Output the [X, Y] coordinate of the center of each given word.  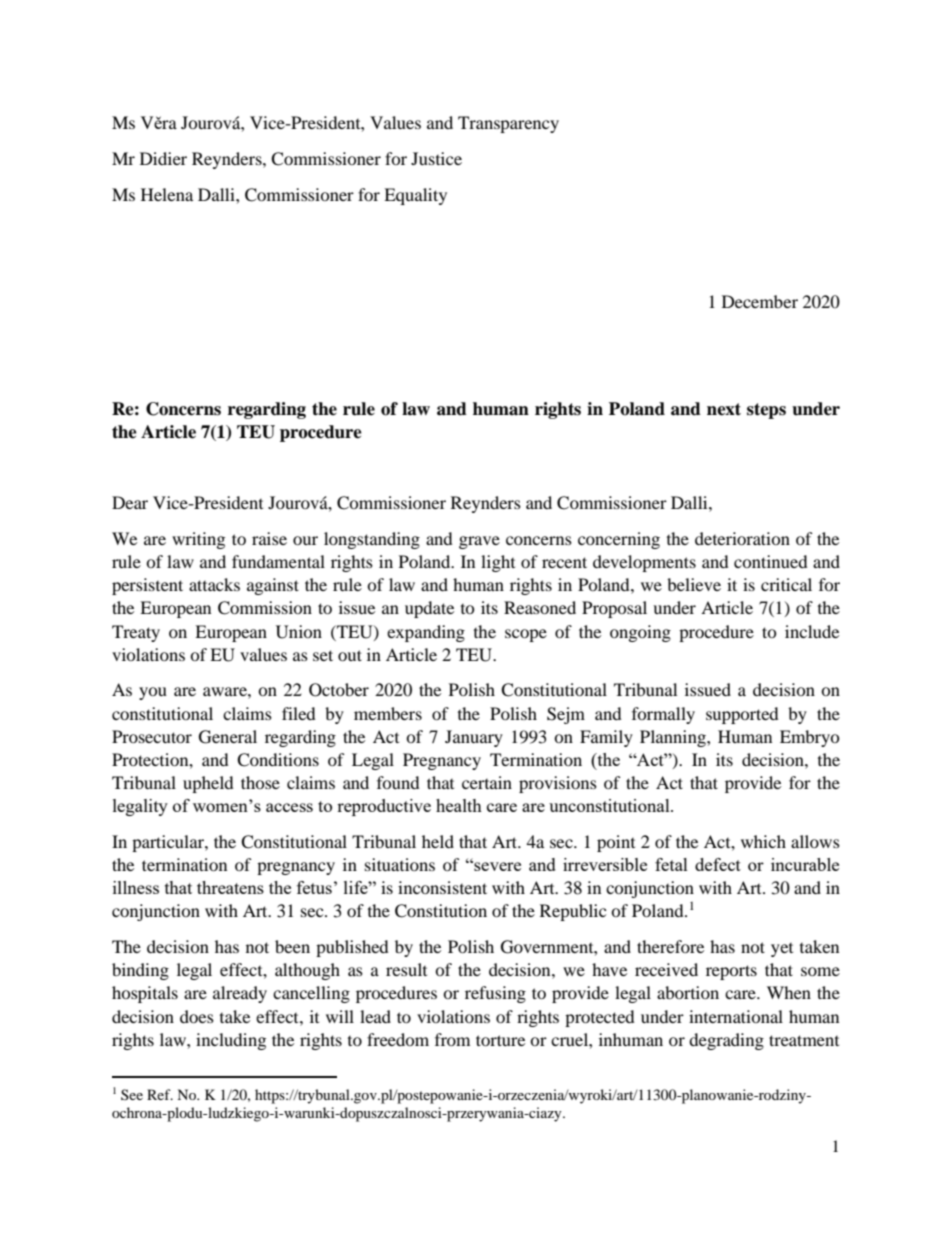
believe [694, 584]
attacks [214, 584]
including [231, 1041]
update [429, 609]
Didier [163, 158]
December [760, 301]
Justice [436, 158]
